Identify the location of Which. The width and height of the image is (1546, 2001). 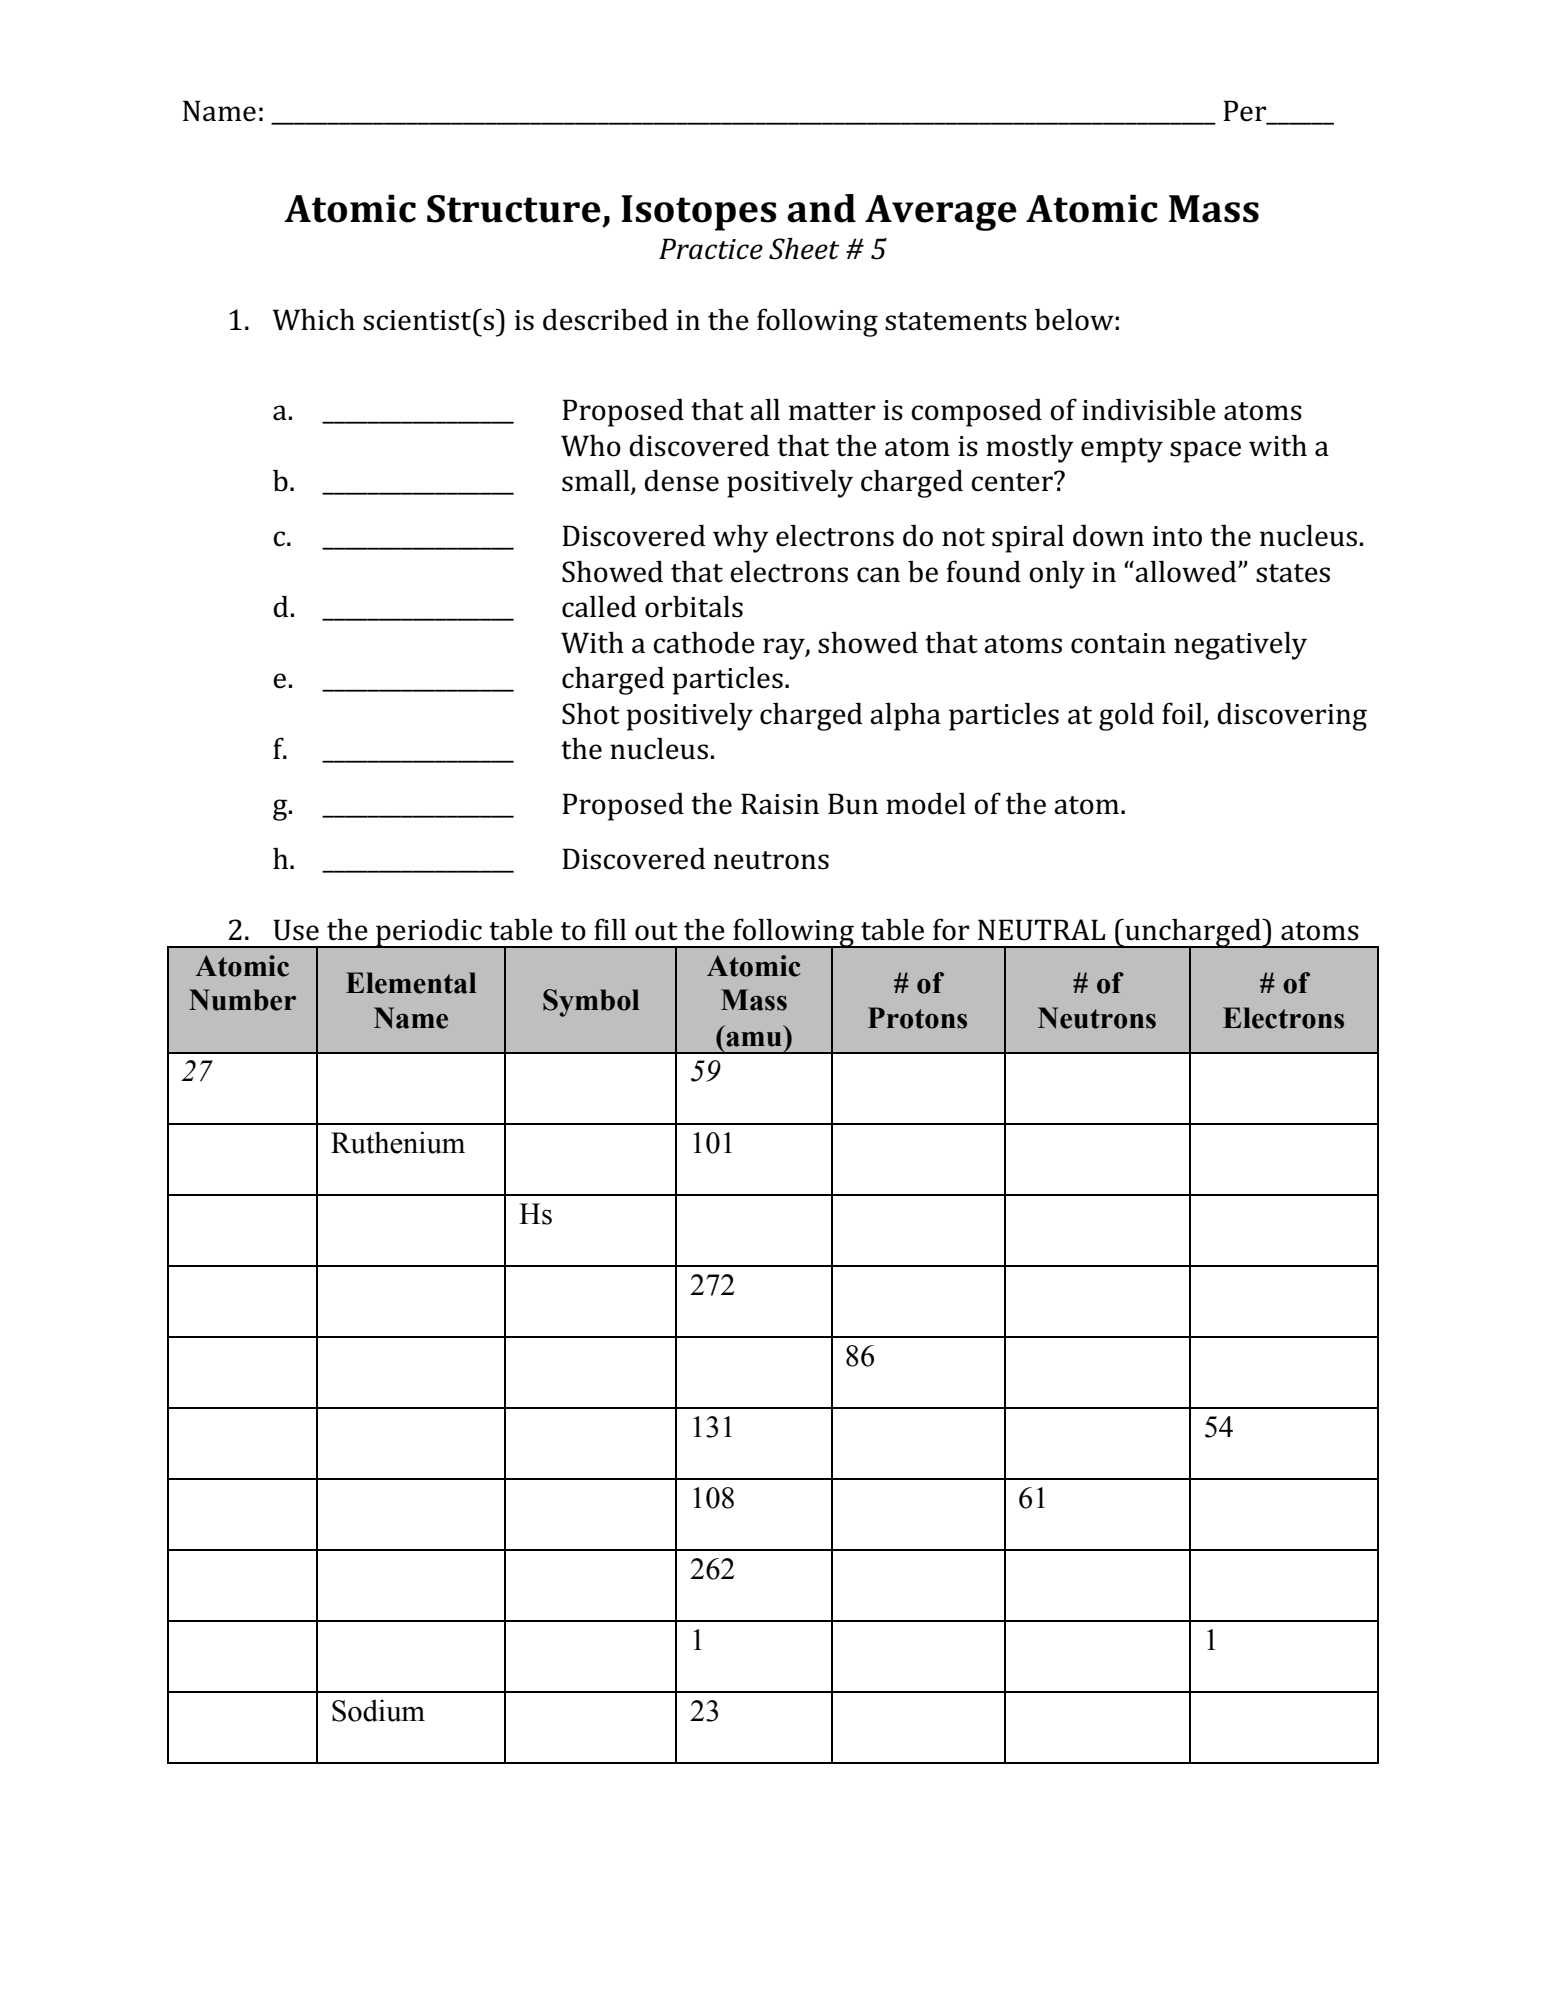
(313, 319).
